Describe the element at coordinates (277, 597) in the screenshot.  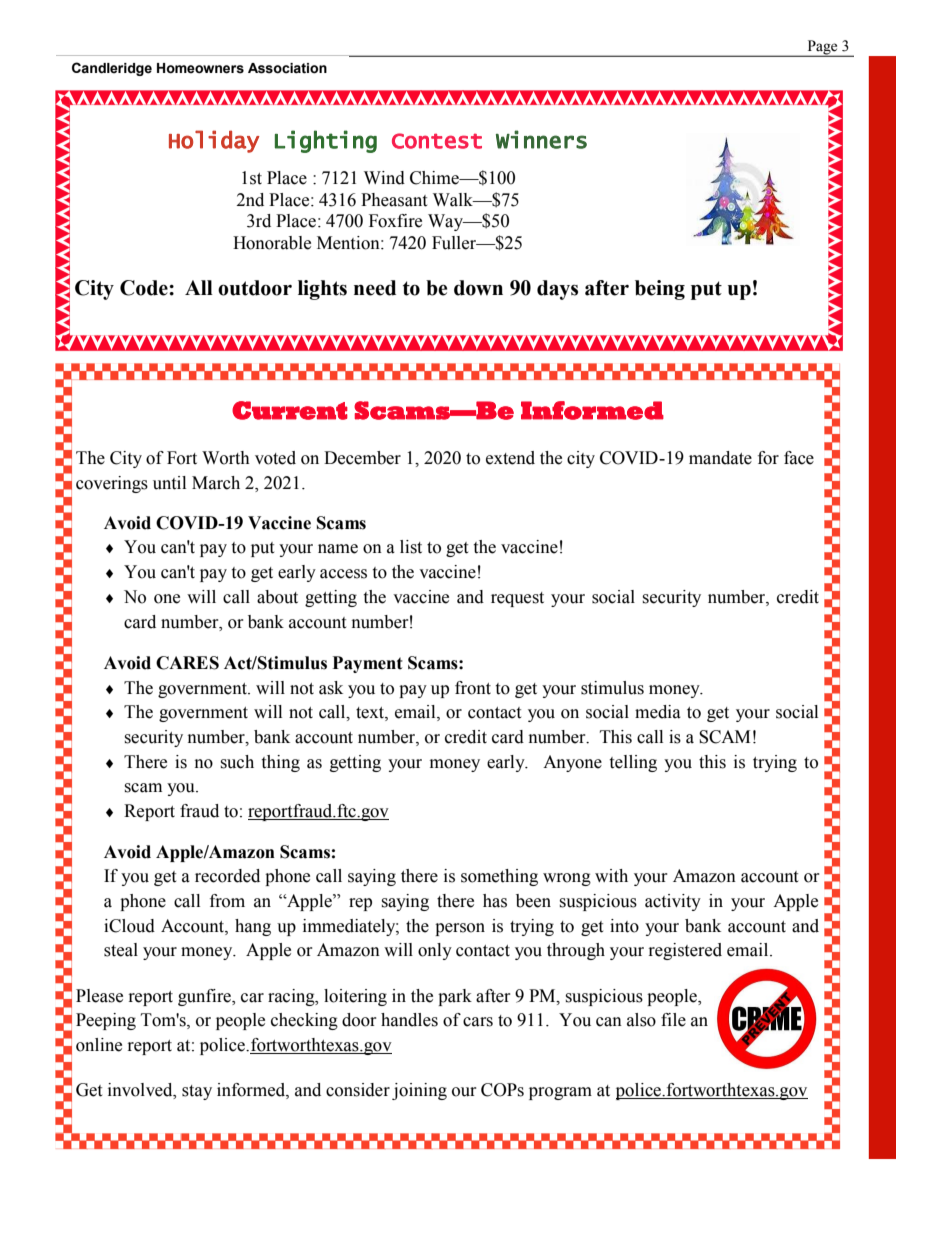
I see `about` at that location.
